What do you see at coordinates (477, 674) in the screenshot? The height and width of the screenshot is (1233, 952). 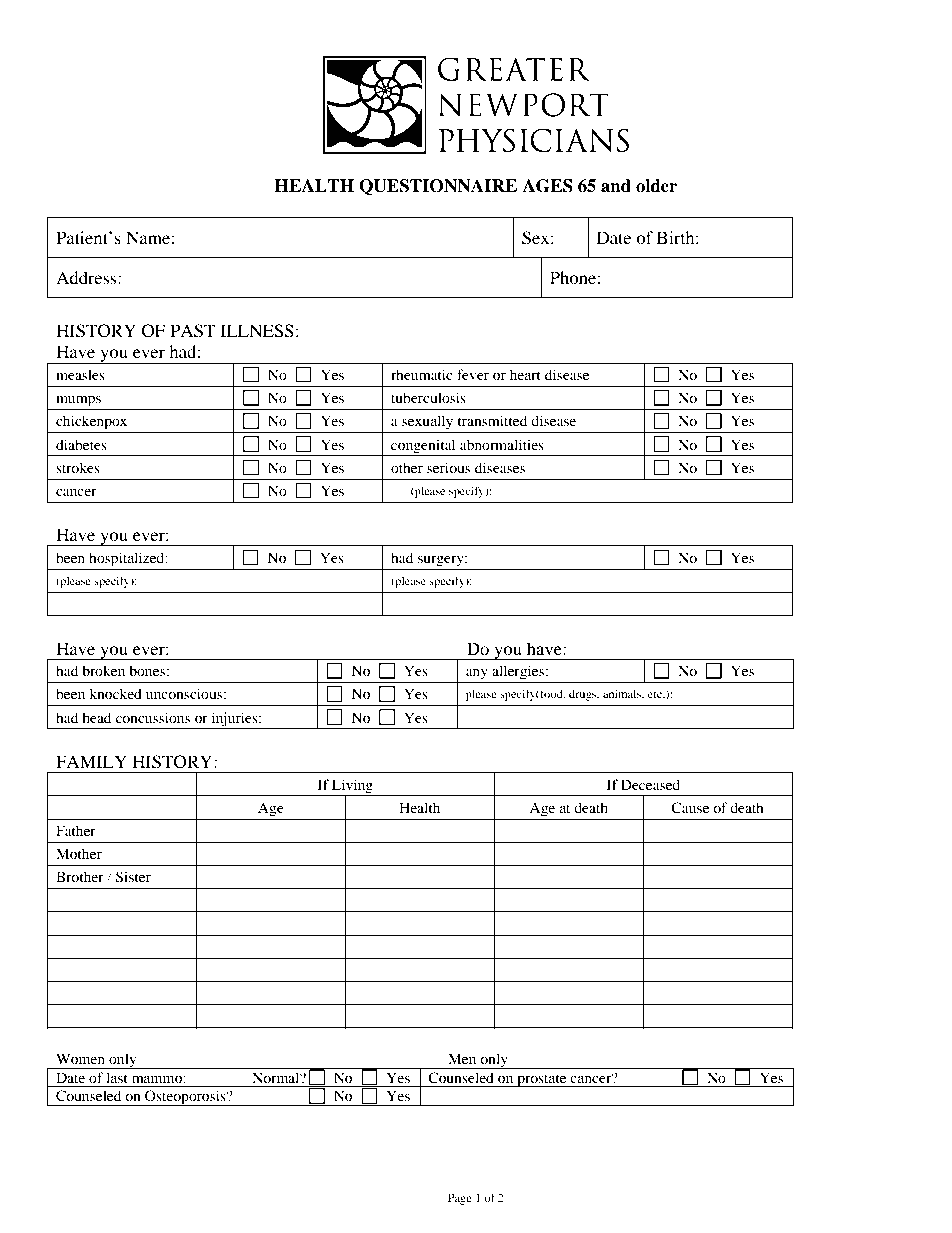 I see `any` at bounding box center [477, 674].
